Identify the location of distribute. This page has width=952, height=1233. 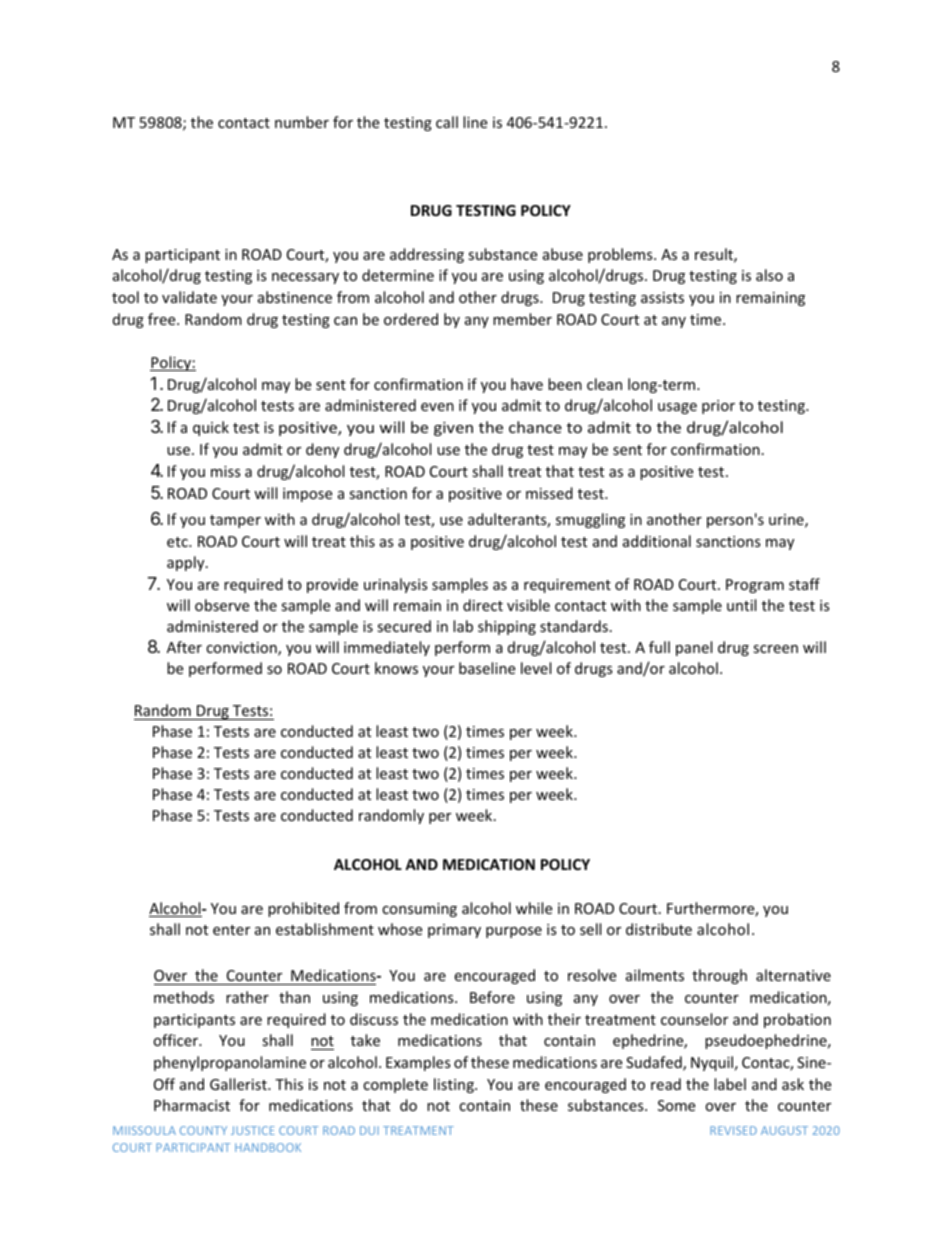
(659, 929).
